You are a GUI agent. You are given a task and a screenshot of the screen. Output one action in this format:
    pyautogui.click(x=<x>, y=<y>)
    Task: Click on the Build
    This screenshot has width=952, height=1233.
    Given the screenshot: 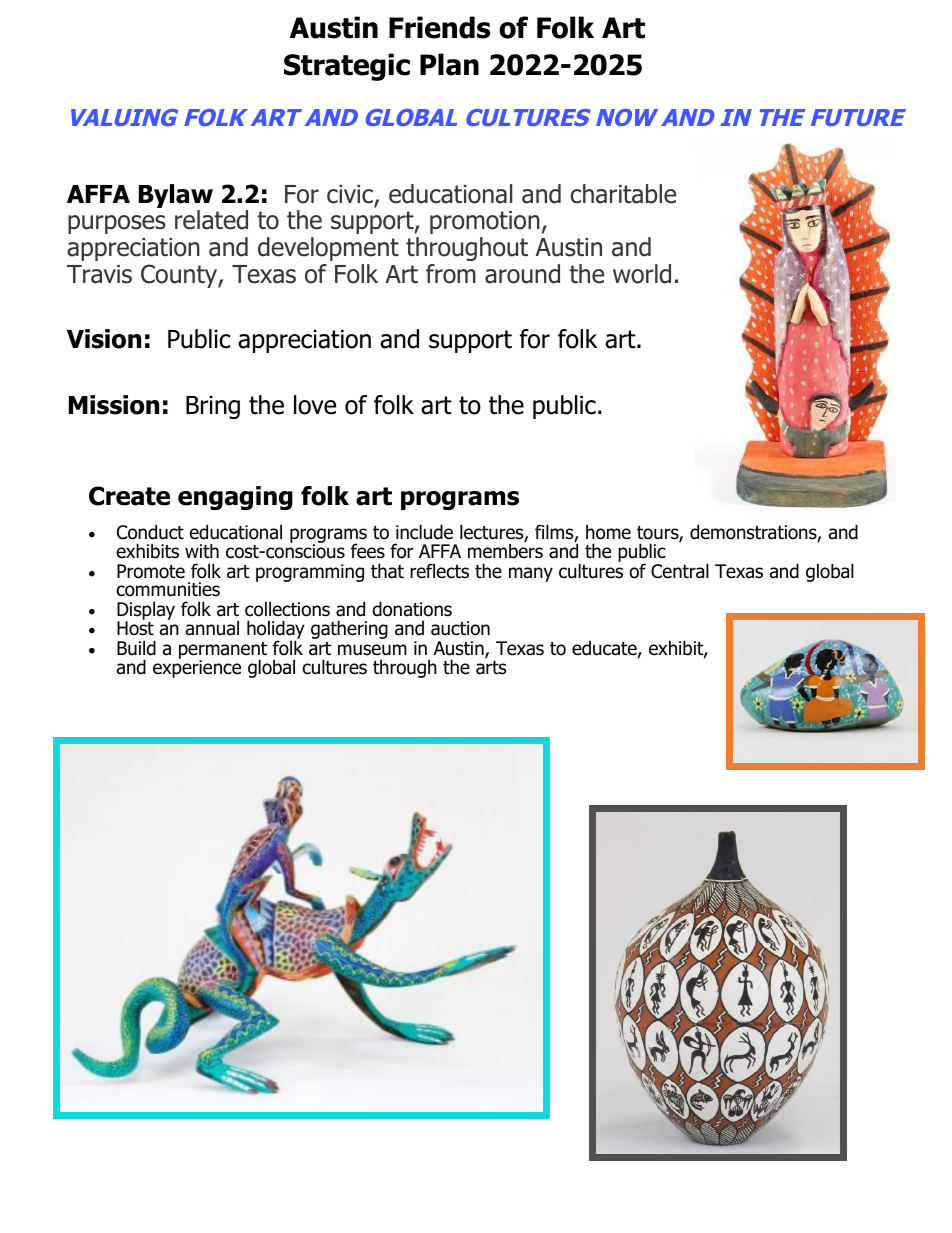 What is the action you would take?
    pyautogui.click(x=136, y=648)
